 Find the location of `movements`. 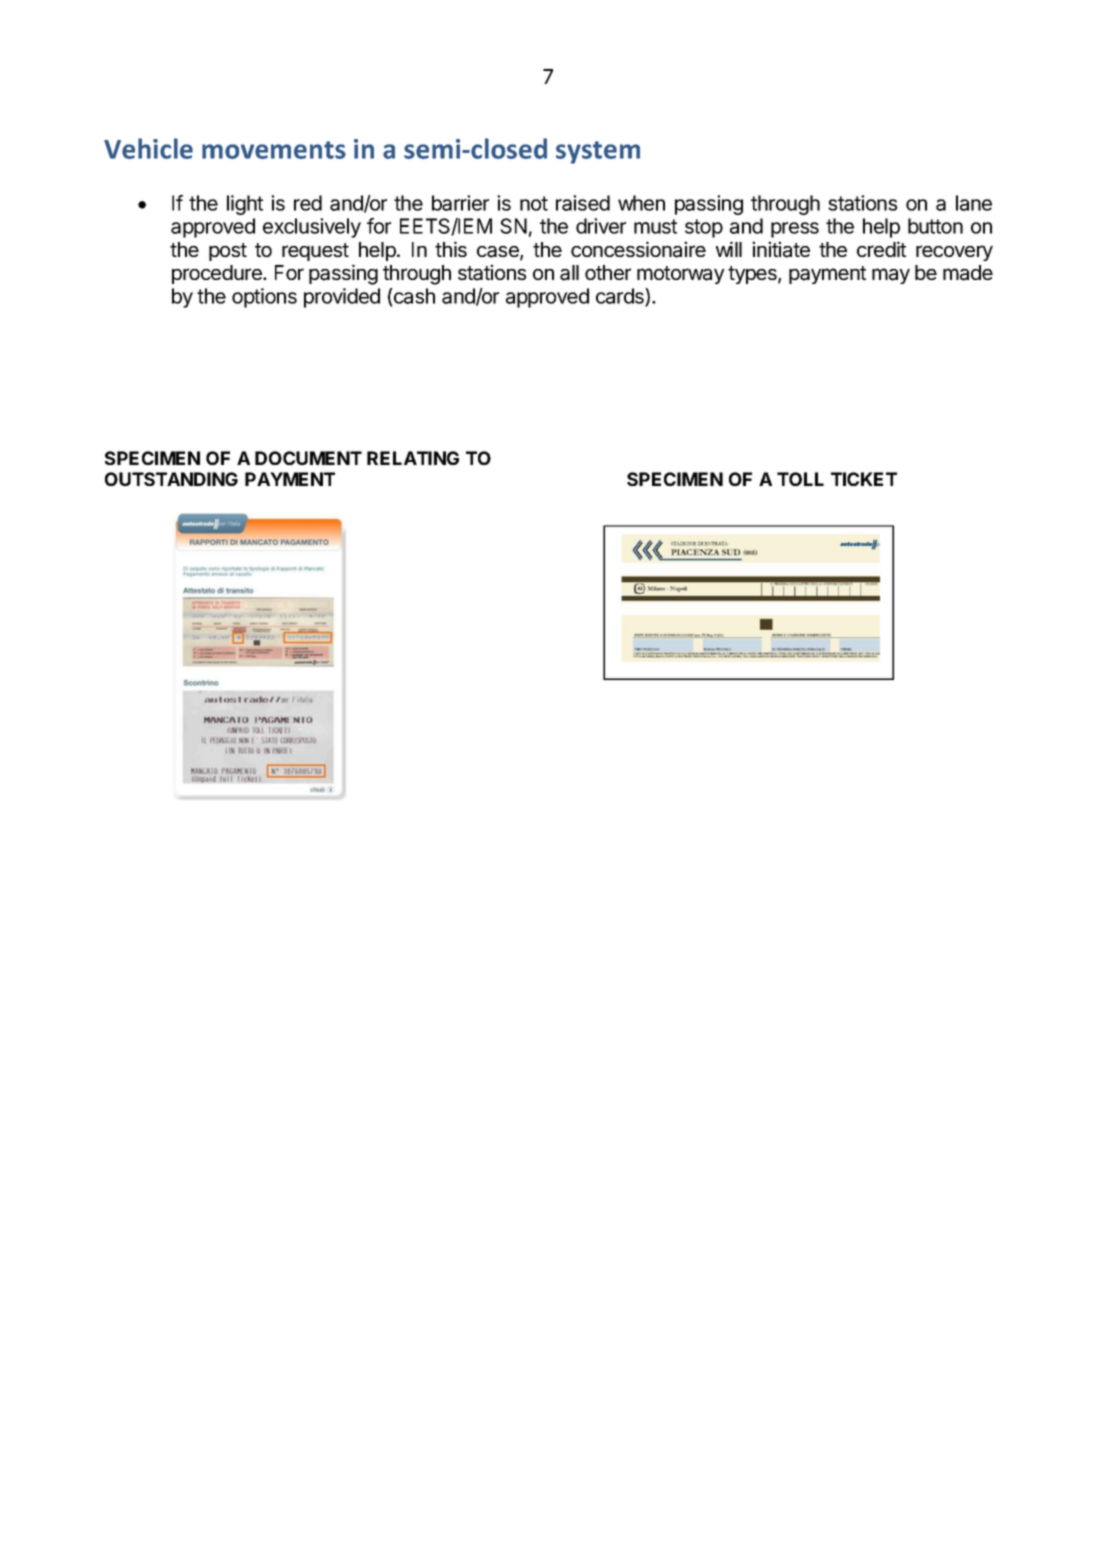

movements is located at coordinates (274, 150).
